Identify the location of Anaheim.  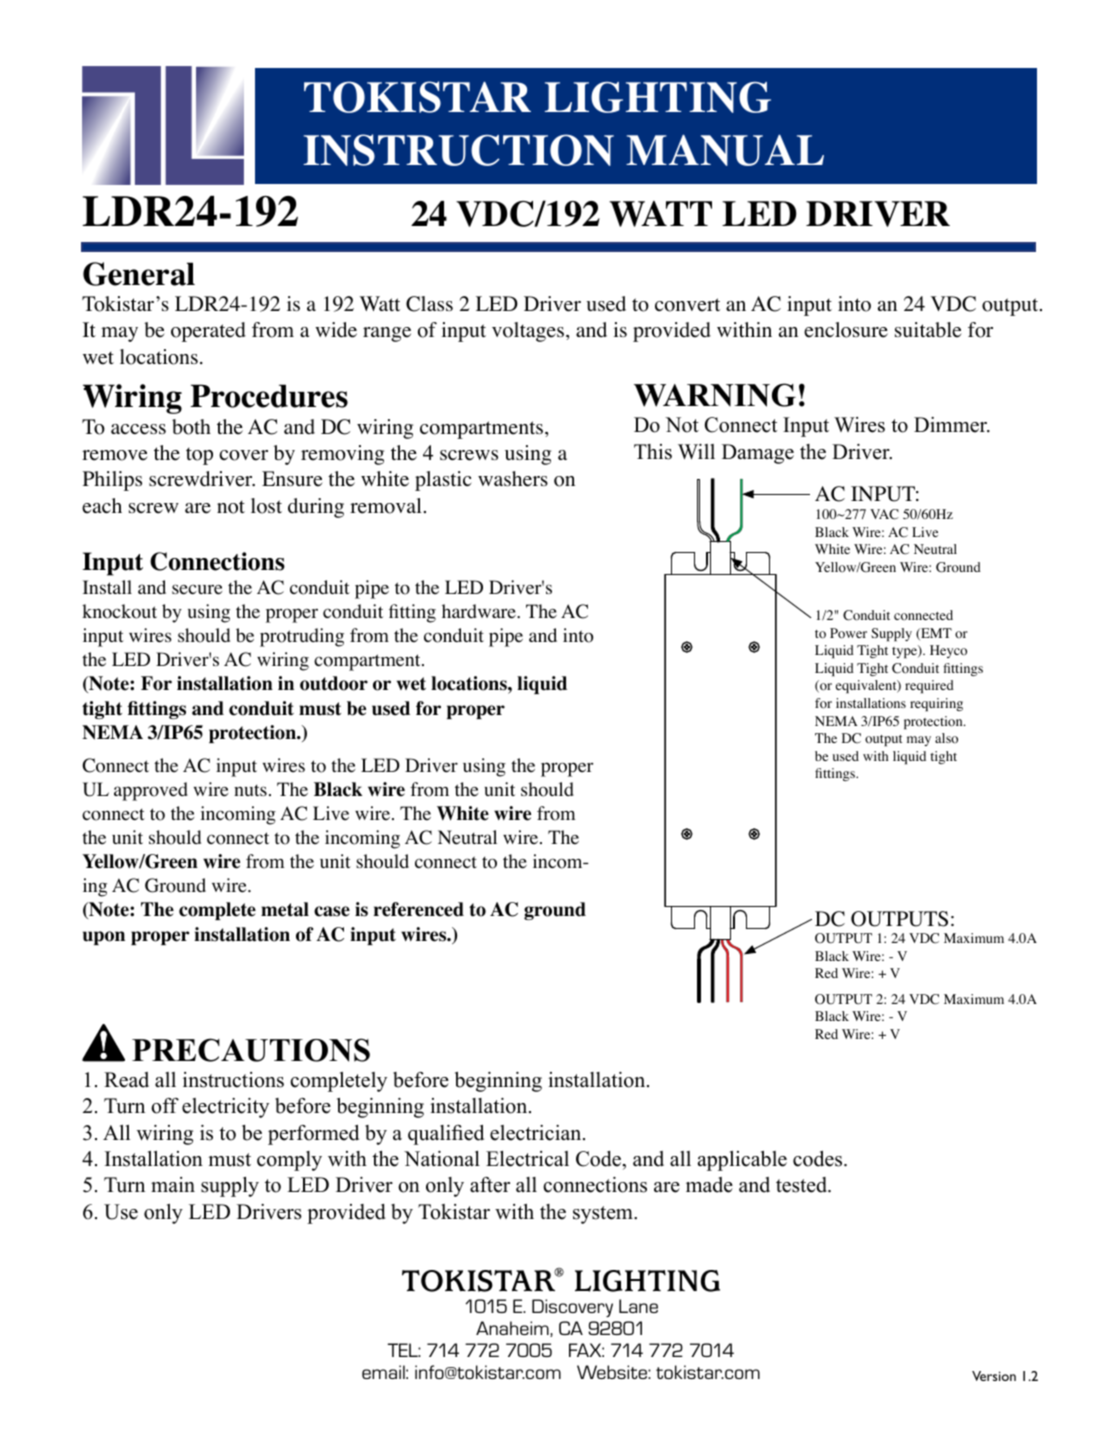
(513, 1329).
